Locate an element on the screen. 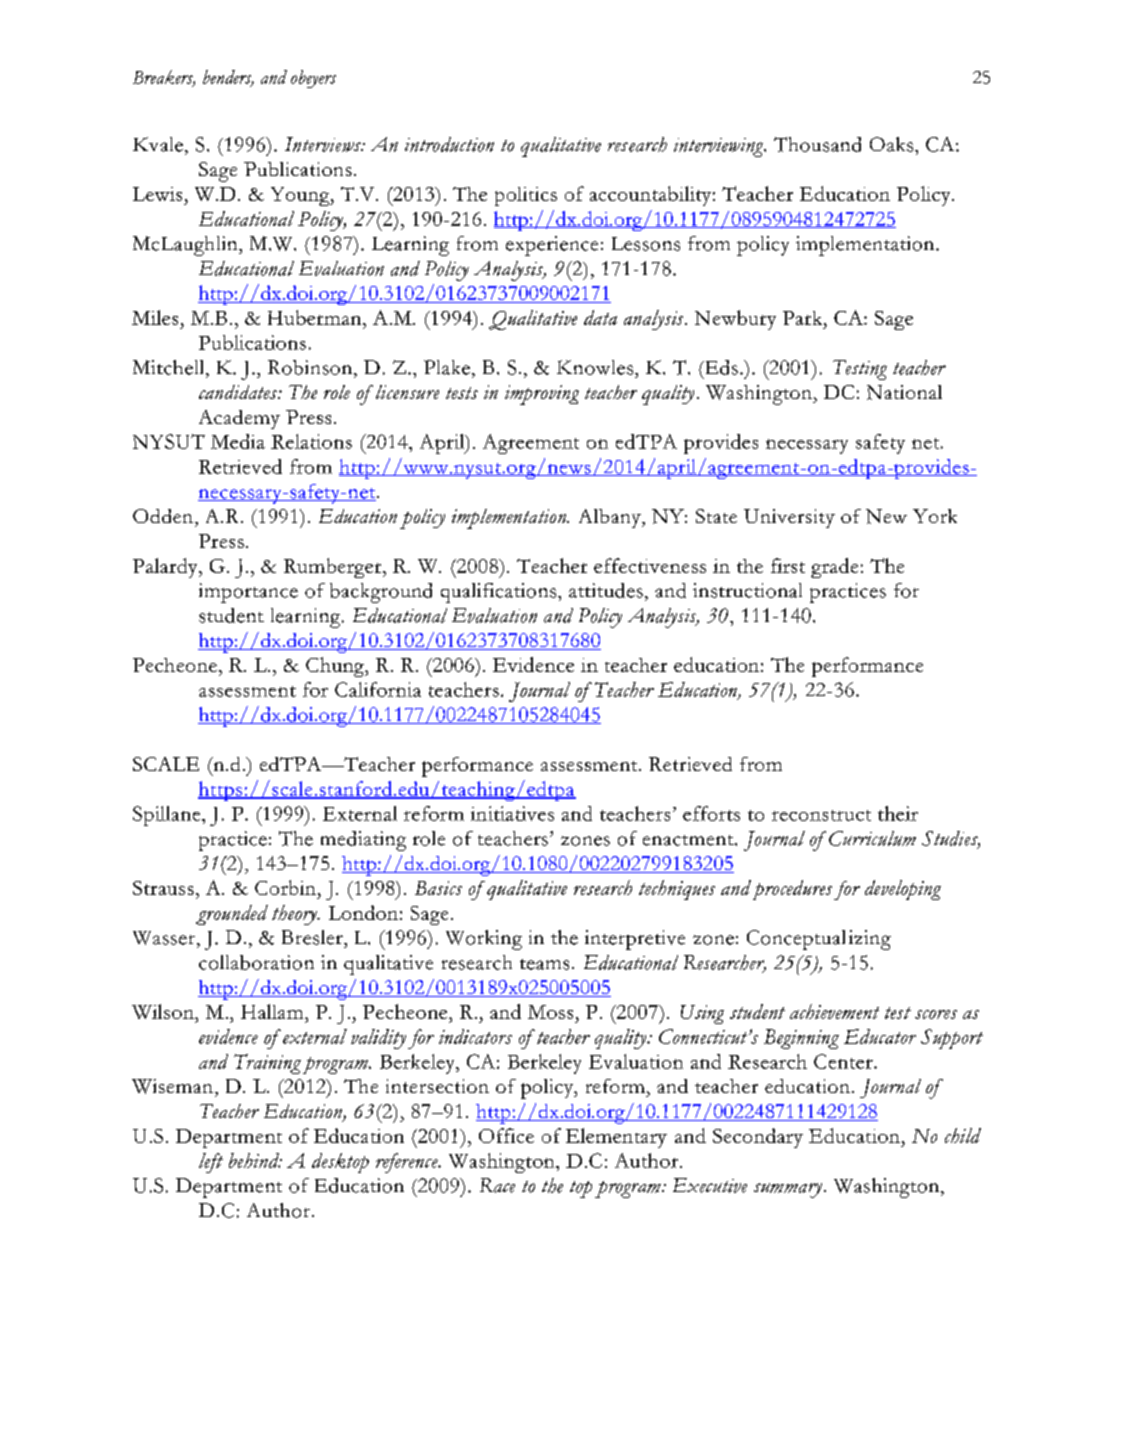 This screenshot has width=1123, height=1454. their is located at coordinates (898, 813).
